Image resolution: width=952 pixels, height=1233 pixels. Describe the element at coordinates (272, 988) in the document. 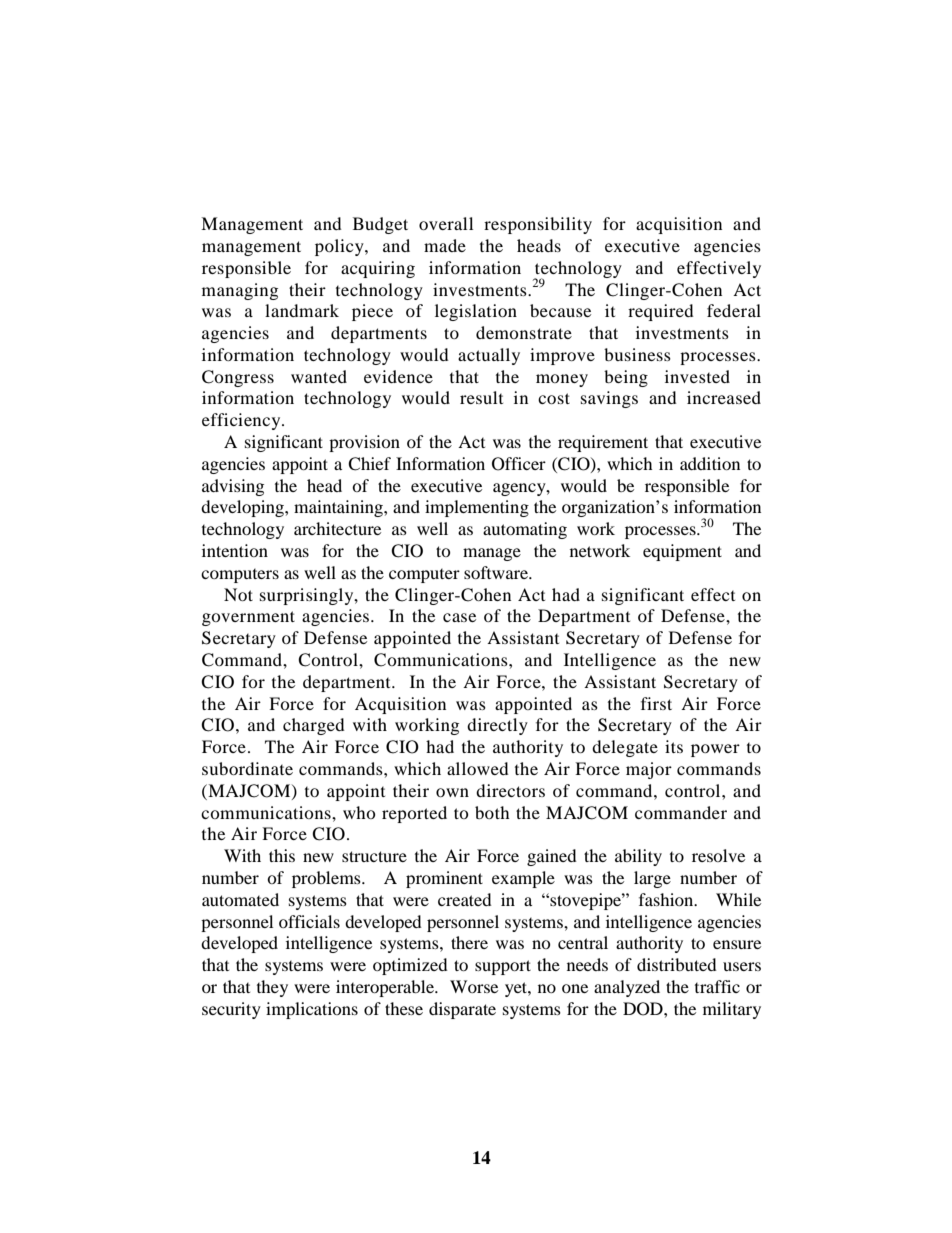

I see `they` at that location.
